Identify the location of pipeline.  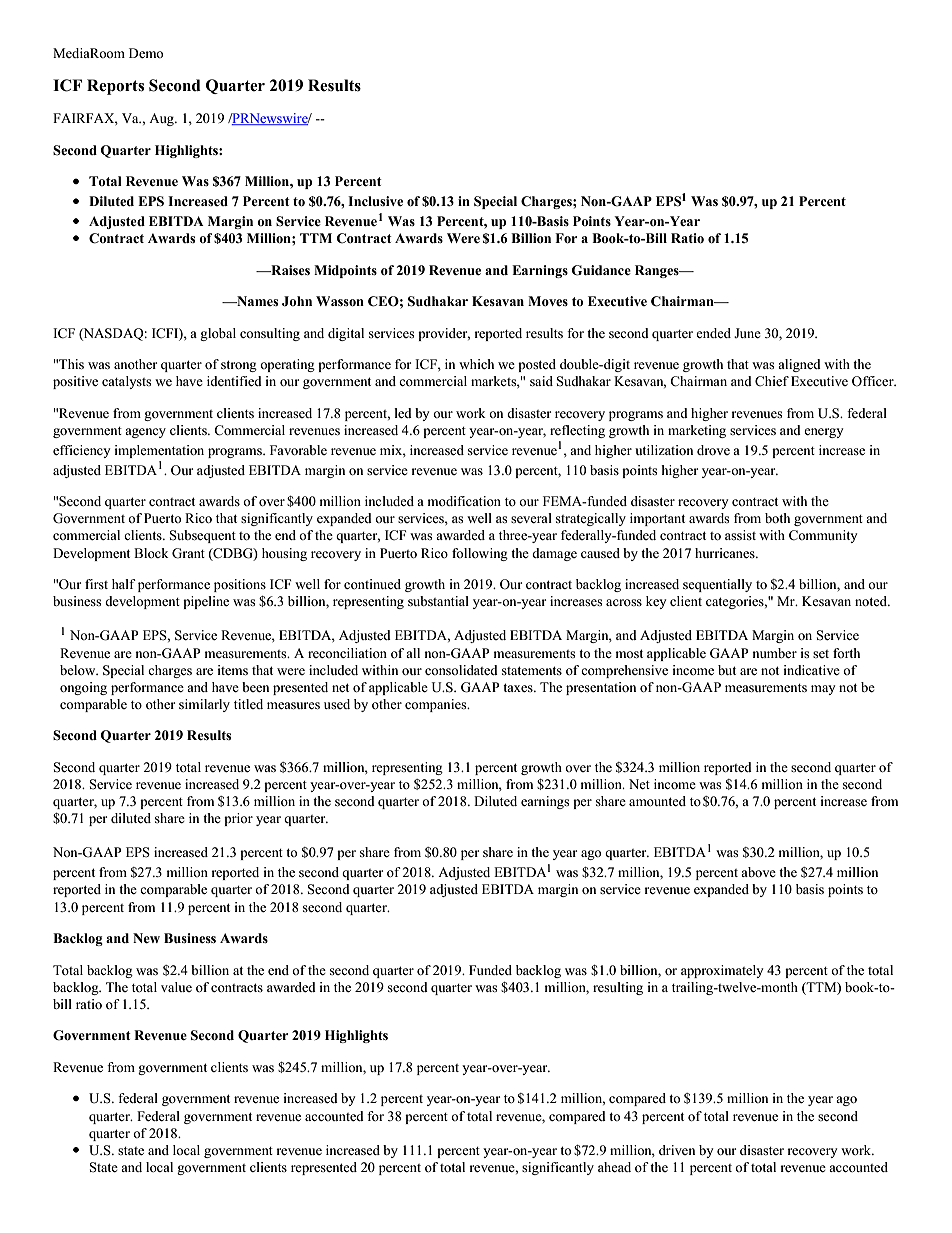
(206, 602).
